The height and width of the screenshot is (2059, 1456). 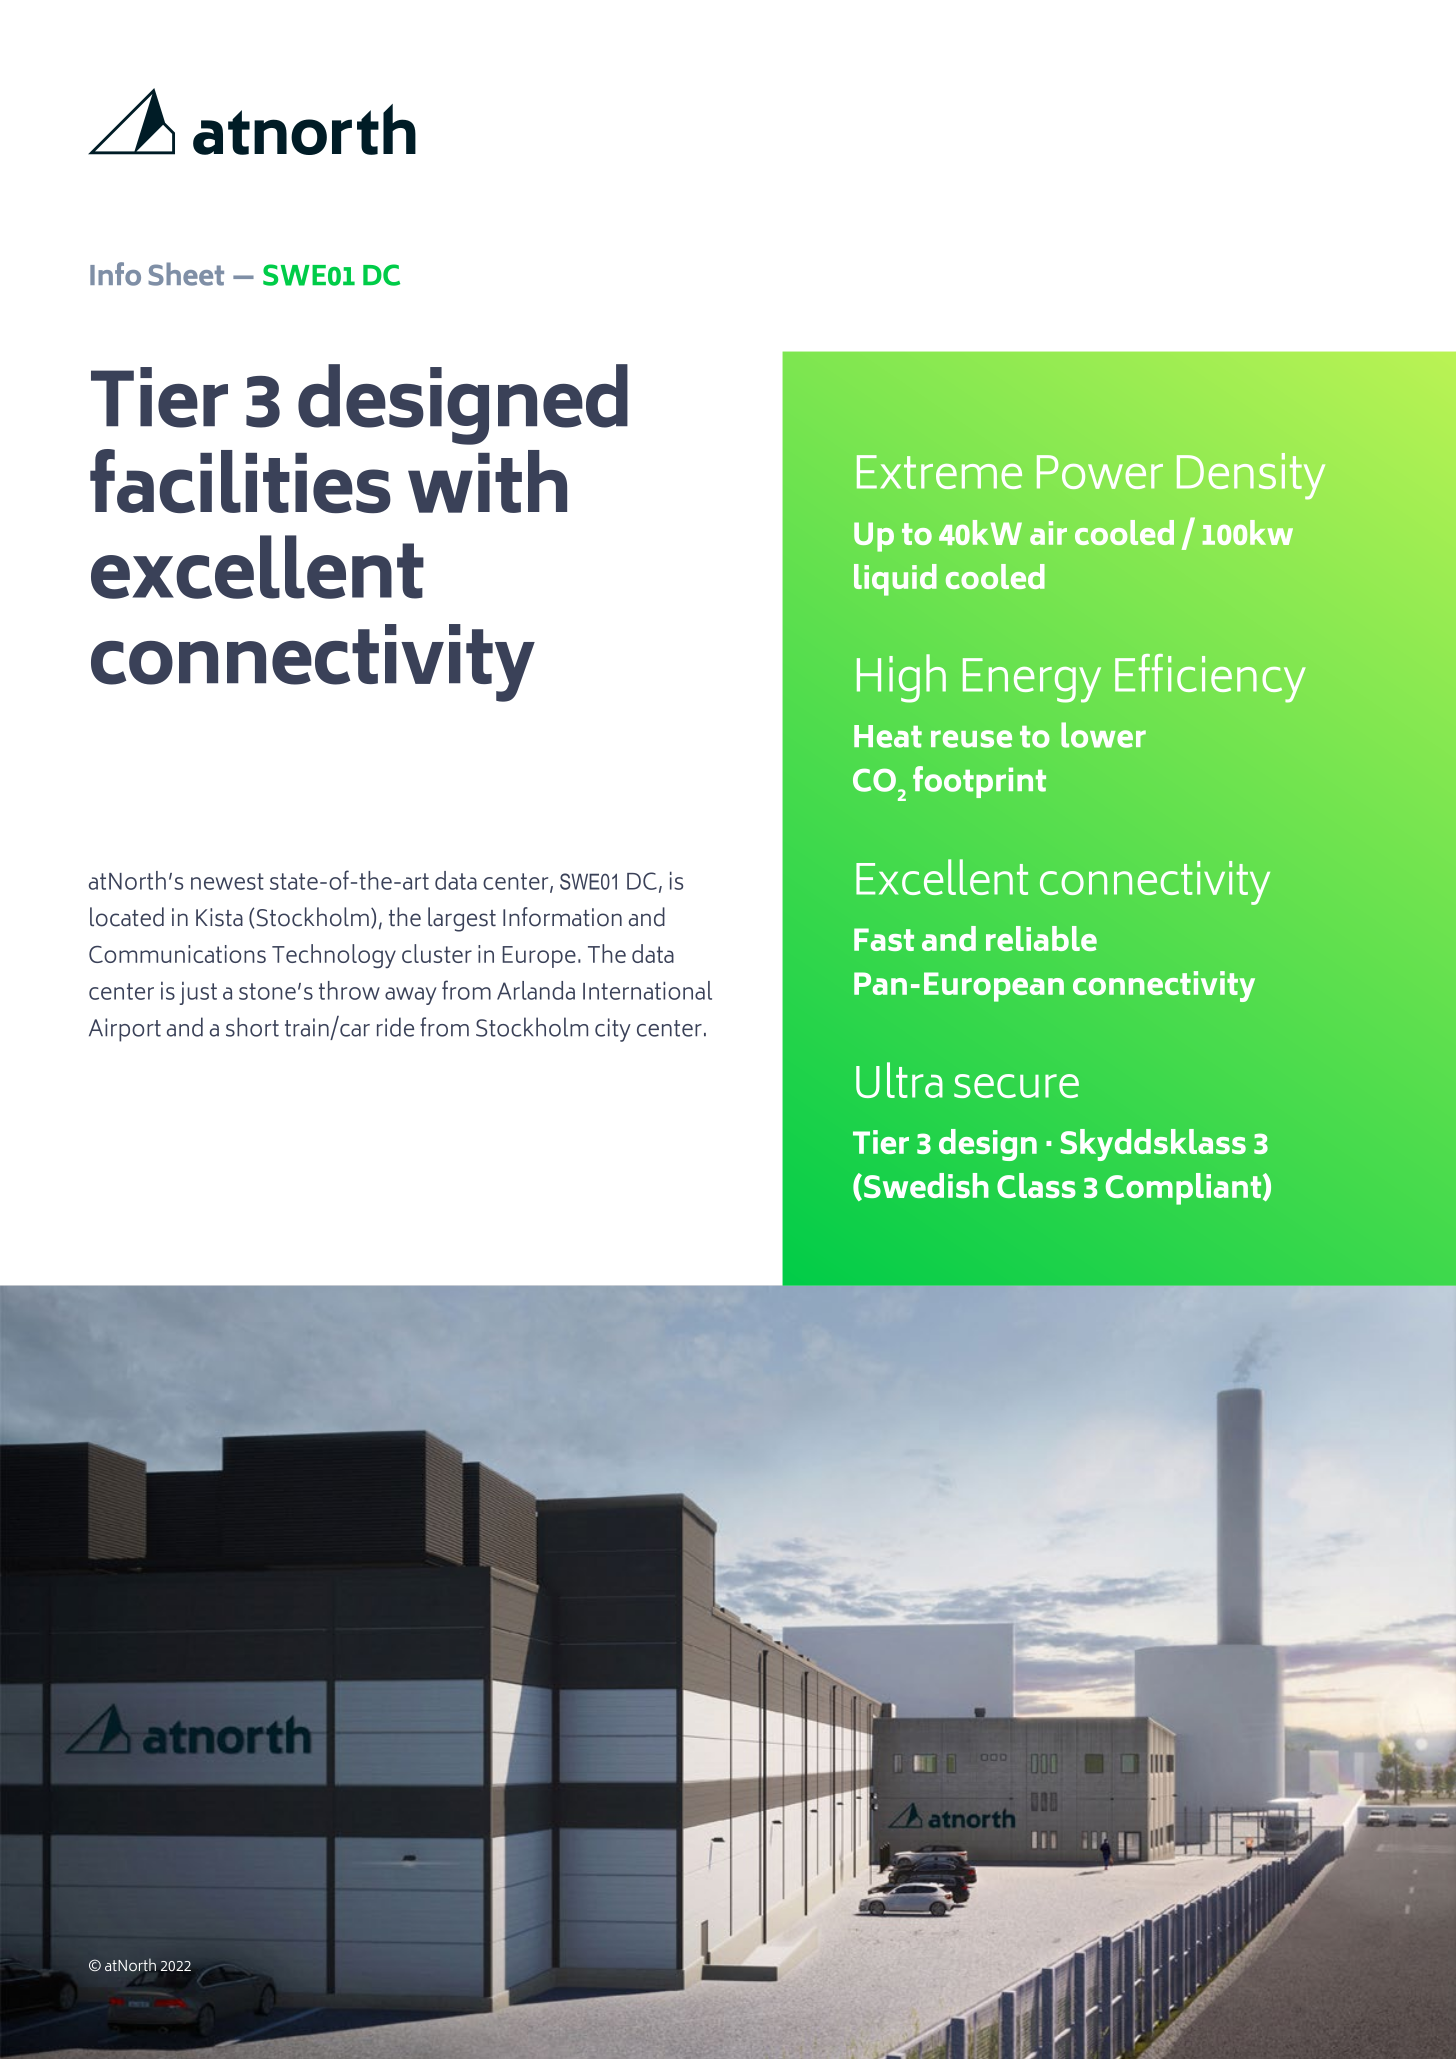 What do you see at coordinates (1100, 472) in the screenshot?
I see `Power` at bounding box center [1100, 472].
